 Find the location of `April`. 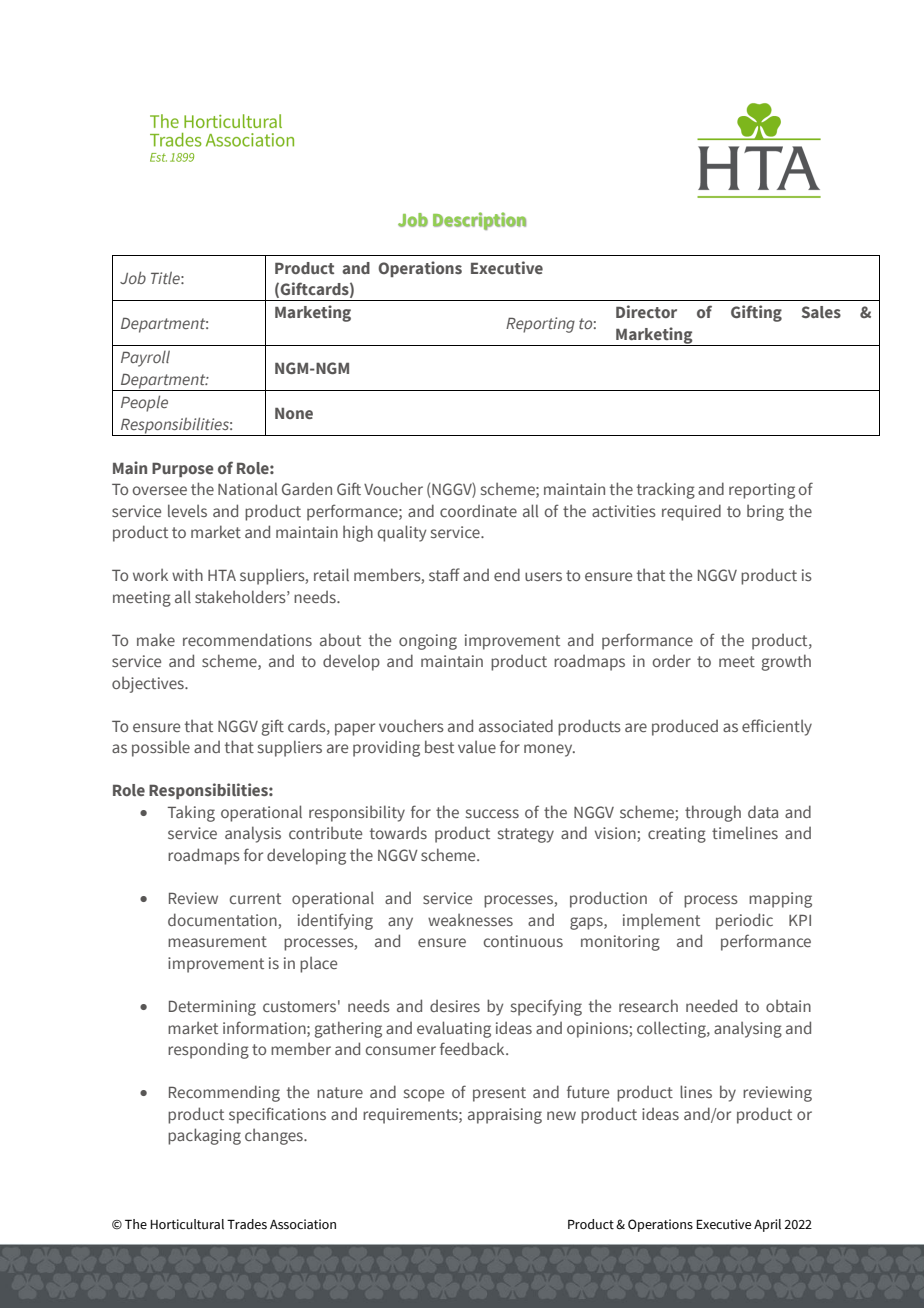

April is located at coordinates (767, 1225).
